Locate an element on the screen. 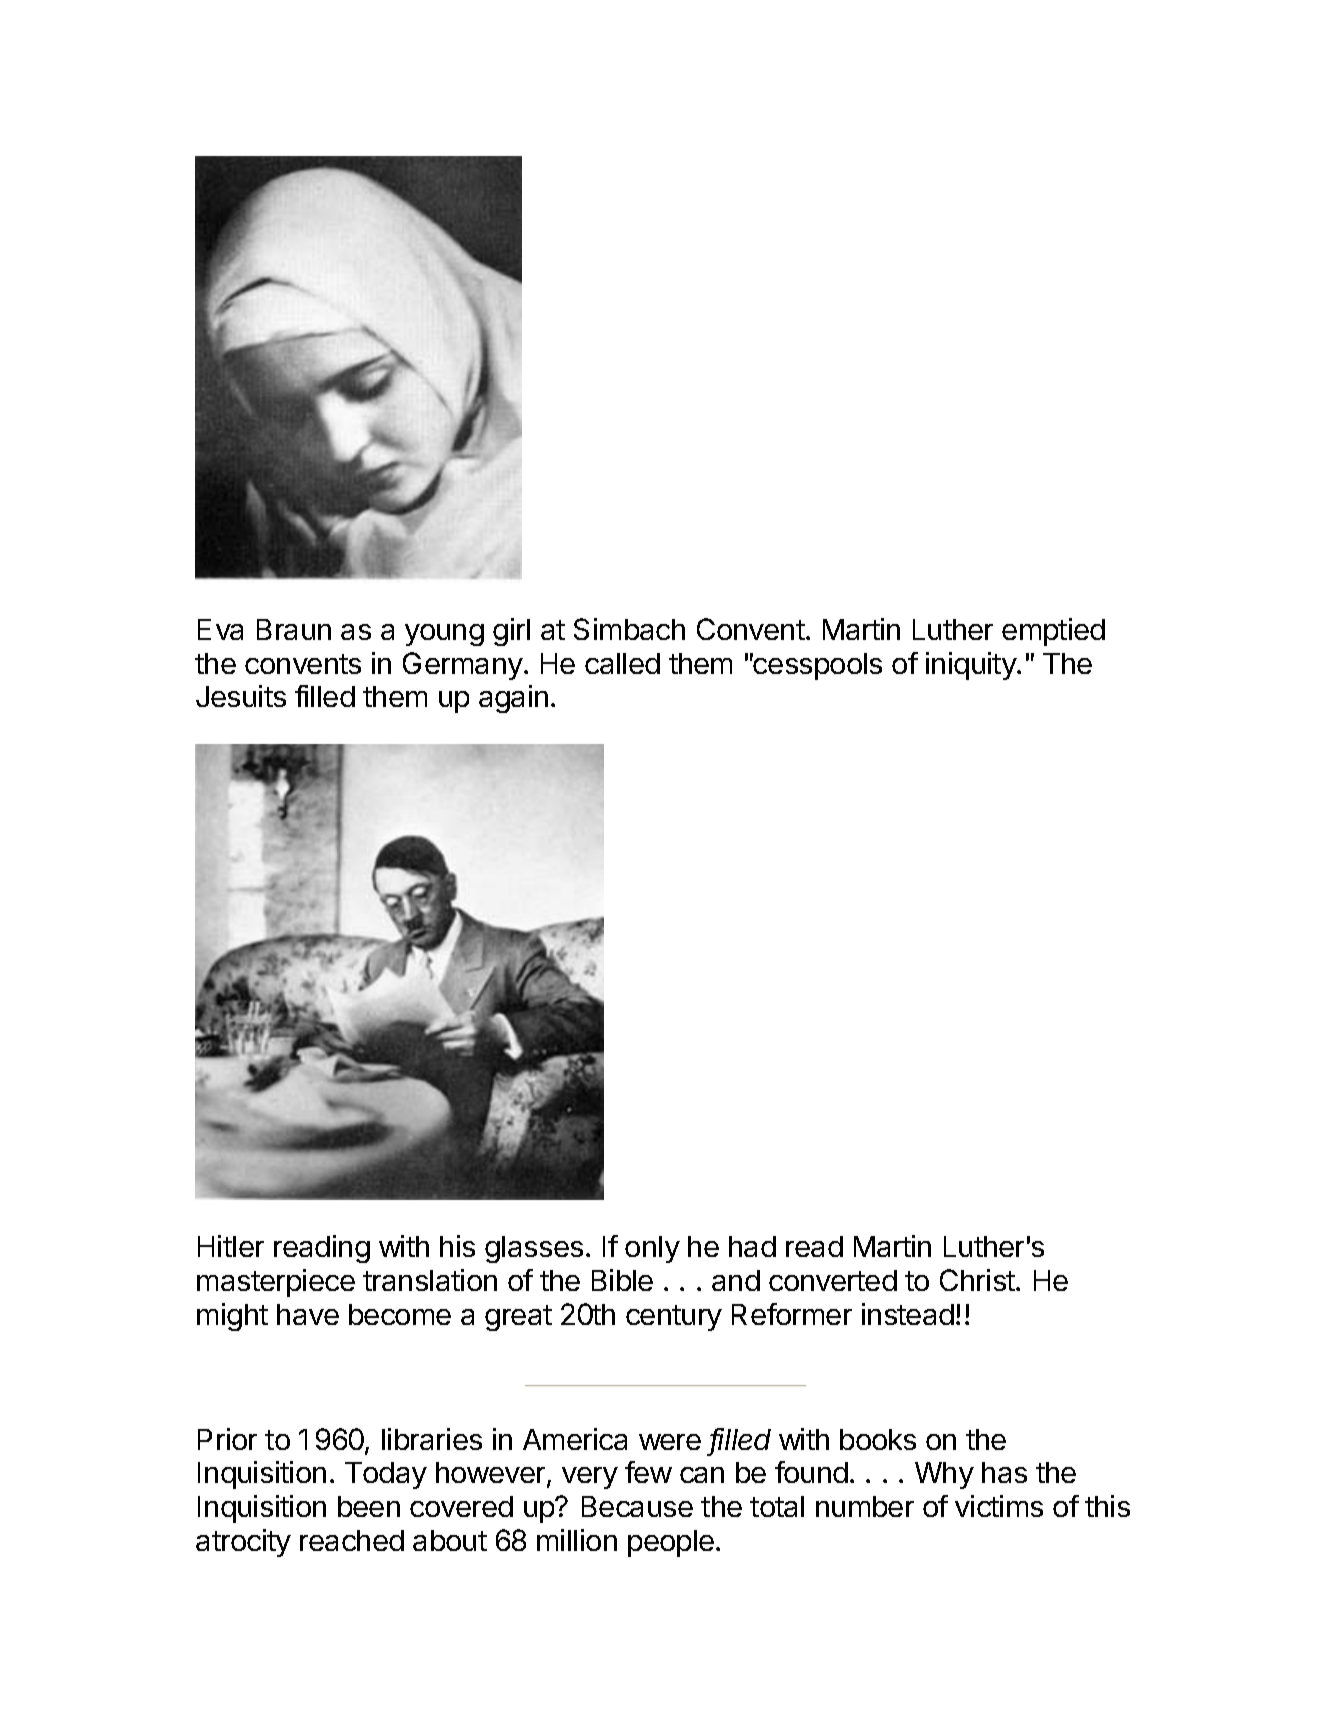 This screenshot has height=1723, width=1331. Because is located at coordinates (637, 1506).
